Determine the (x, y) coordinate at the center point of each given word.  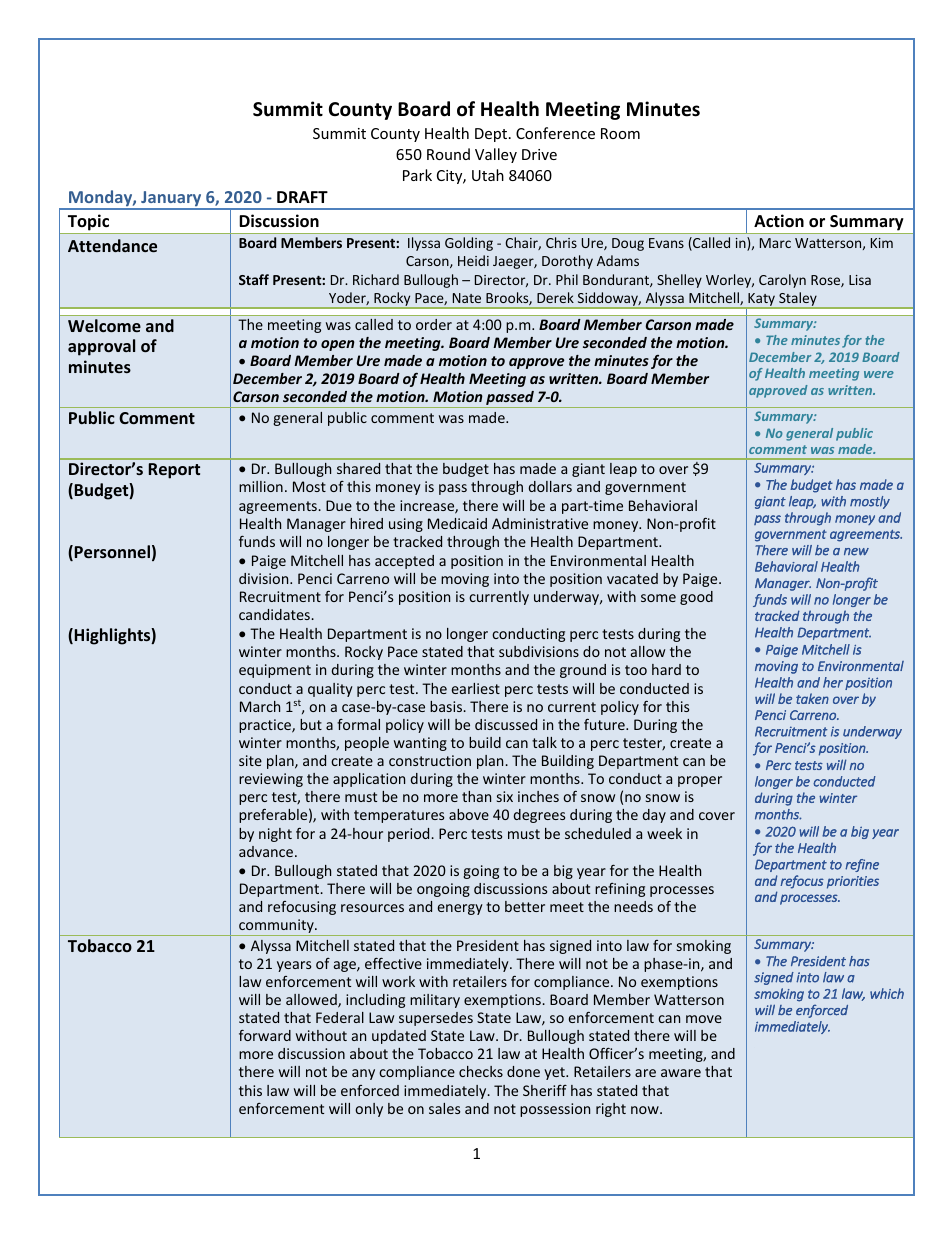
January (171, 200)
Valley (496, 155)
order (434, 324)
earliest (476, 688)
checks (481, 1071)
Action (779, 221)
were (879, 374)
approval (101, 347)
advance (266, 851)
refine (862, 865)
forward (265, 1035)
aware (681, 1073)
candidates (274, 614)
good (696, 598)
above (469, 814)
